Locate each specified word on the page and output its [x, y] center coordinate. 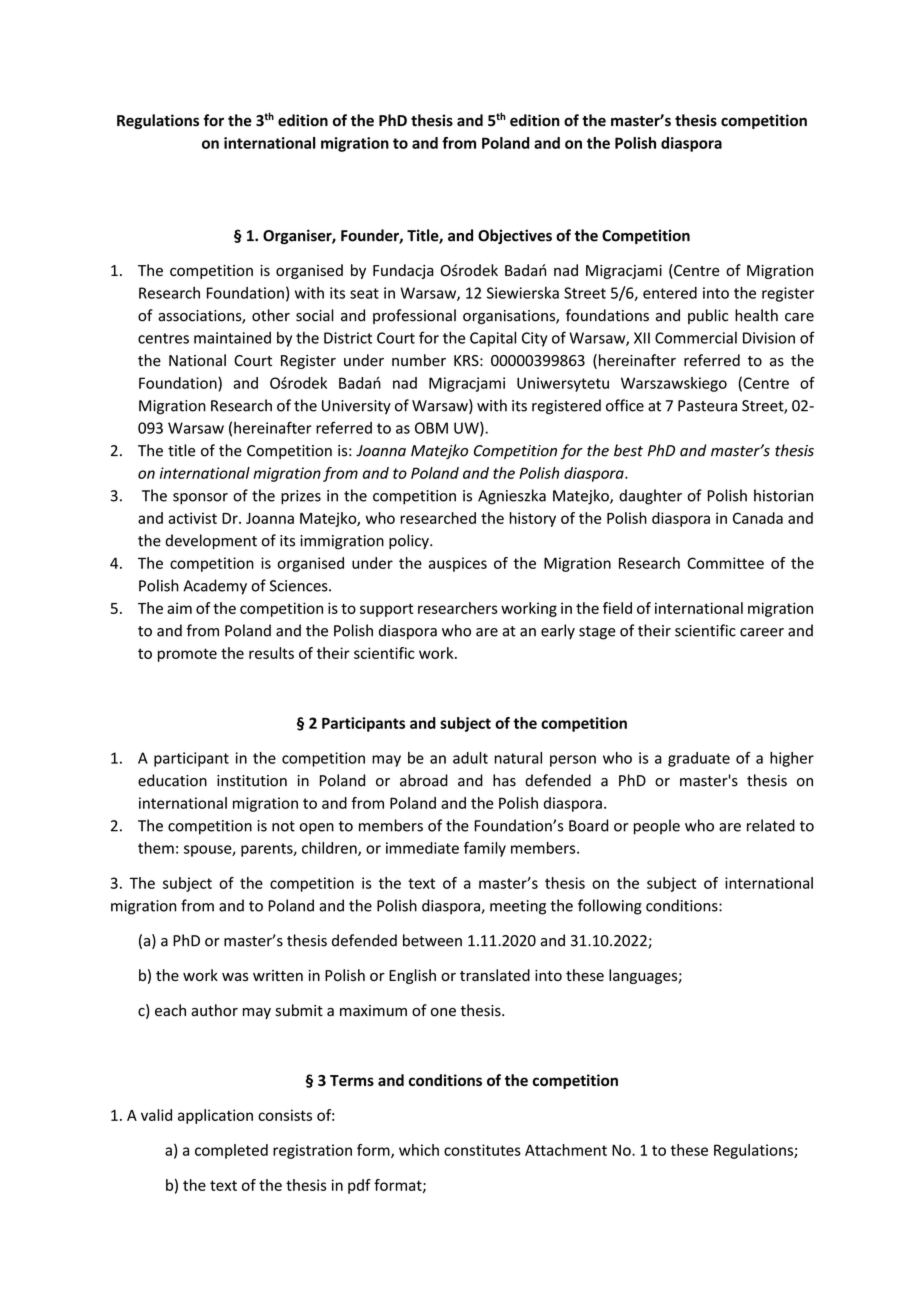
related [771, 825]
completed [231, 1151]
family [485, 849]
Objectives [515, 236]
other [271, 315]
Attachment [566, 1150]
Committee [725, 563]
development [211, 541]
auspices [458, 564]
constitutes [482, 1150]
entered [670, 293]
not [283, 826]
